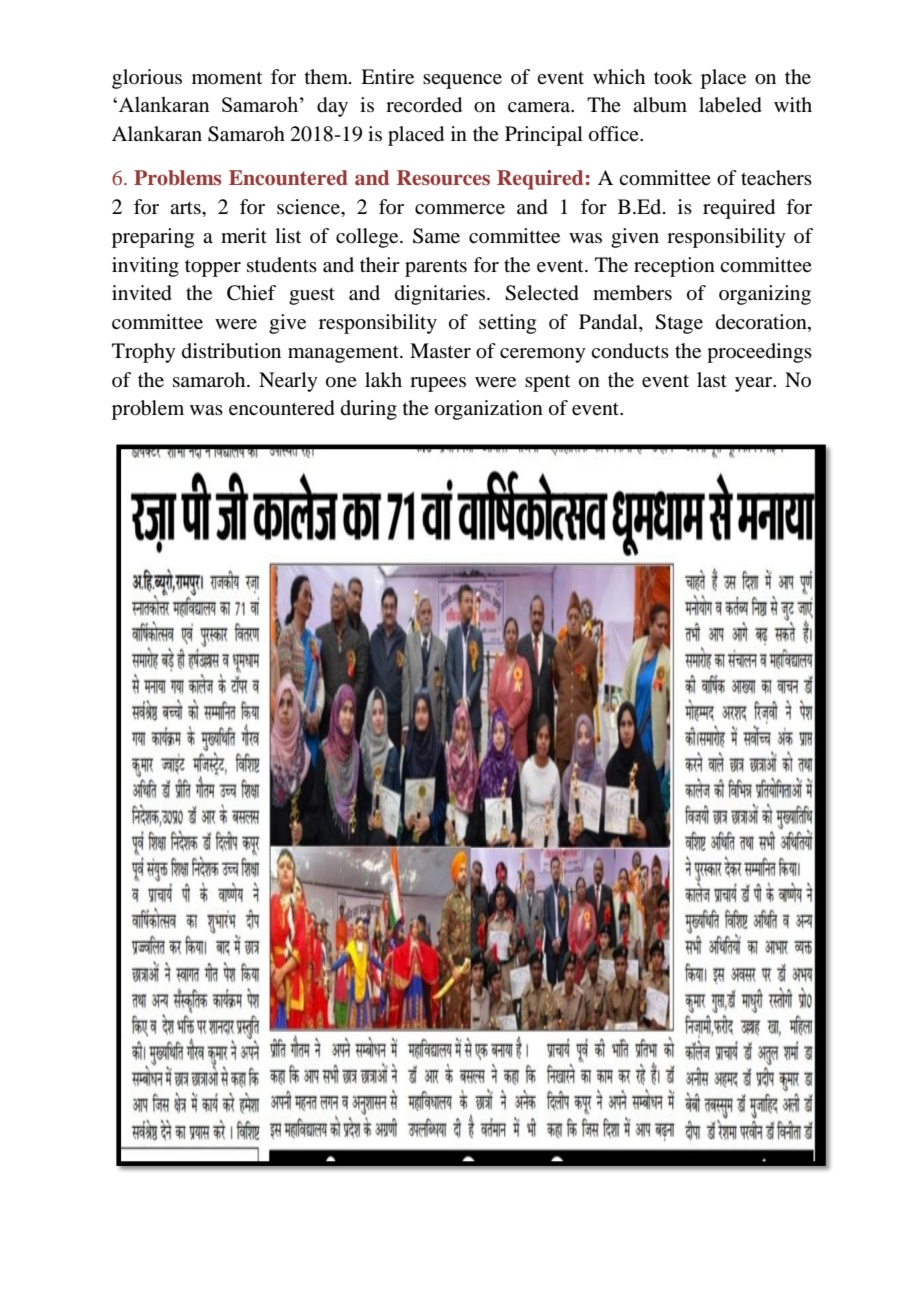 This page has height=1308, width=924. Describe the element at coordinates (462, 81) in the page. I see `sequence` at that location.
